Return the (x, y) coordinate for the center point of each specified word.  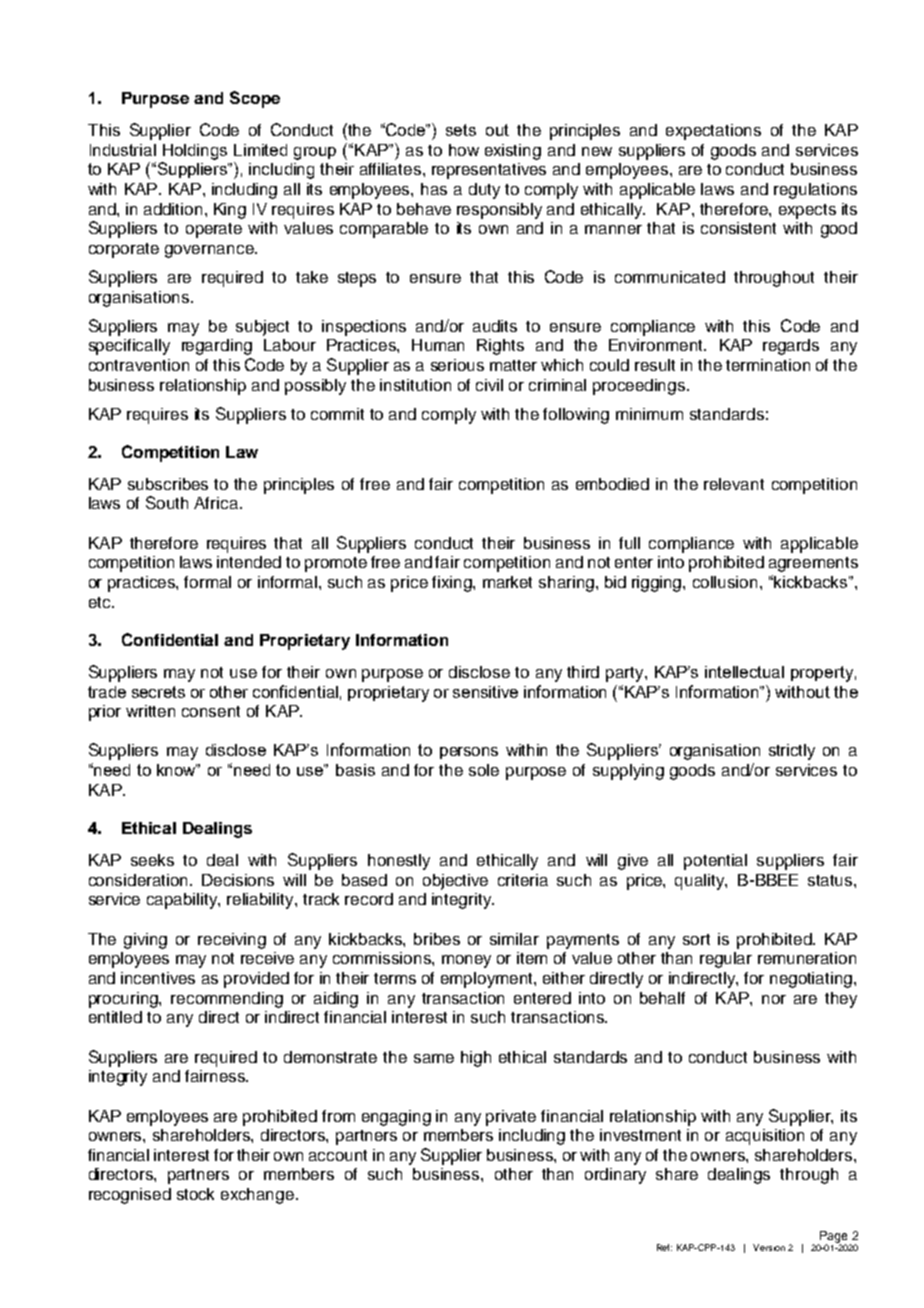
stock (195, 1194)
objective (455, 882)
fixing (453, 584)
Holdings (195, 152)
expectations (713, 132)
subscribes (168, 484)
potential (715, 862)
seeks (152, 860)
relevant (734, 484)
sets (461, 130)
